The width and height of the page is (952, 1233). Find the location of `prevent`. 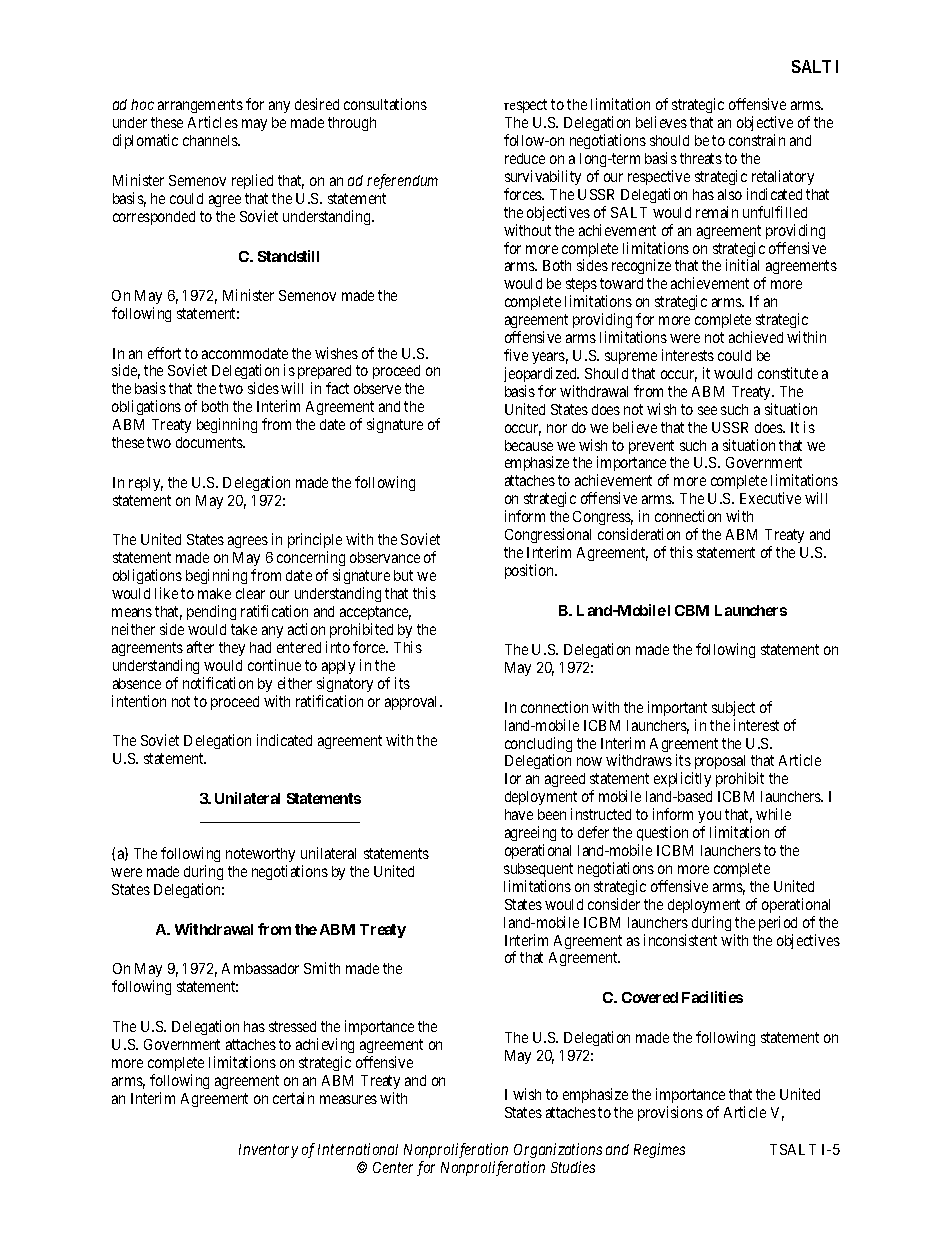

prevent is located at coordinates (651, 447).
